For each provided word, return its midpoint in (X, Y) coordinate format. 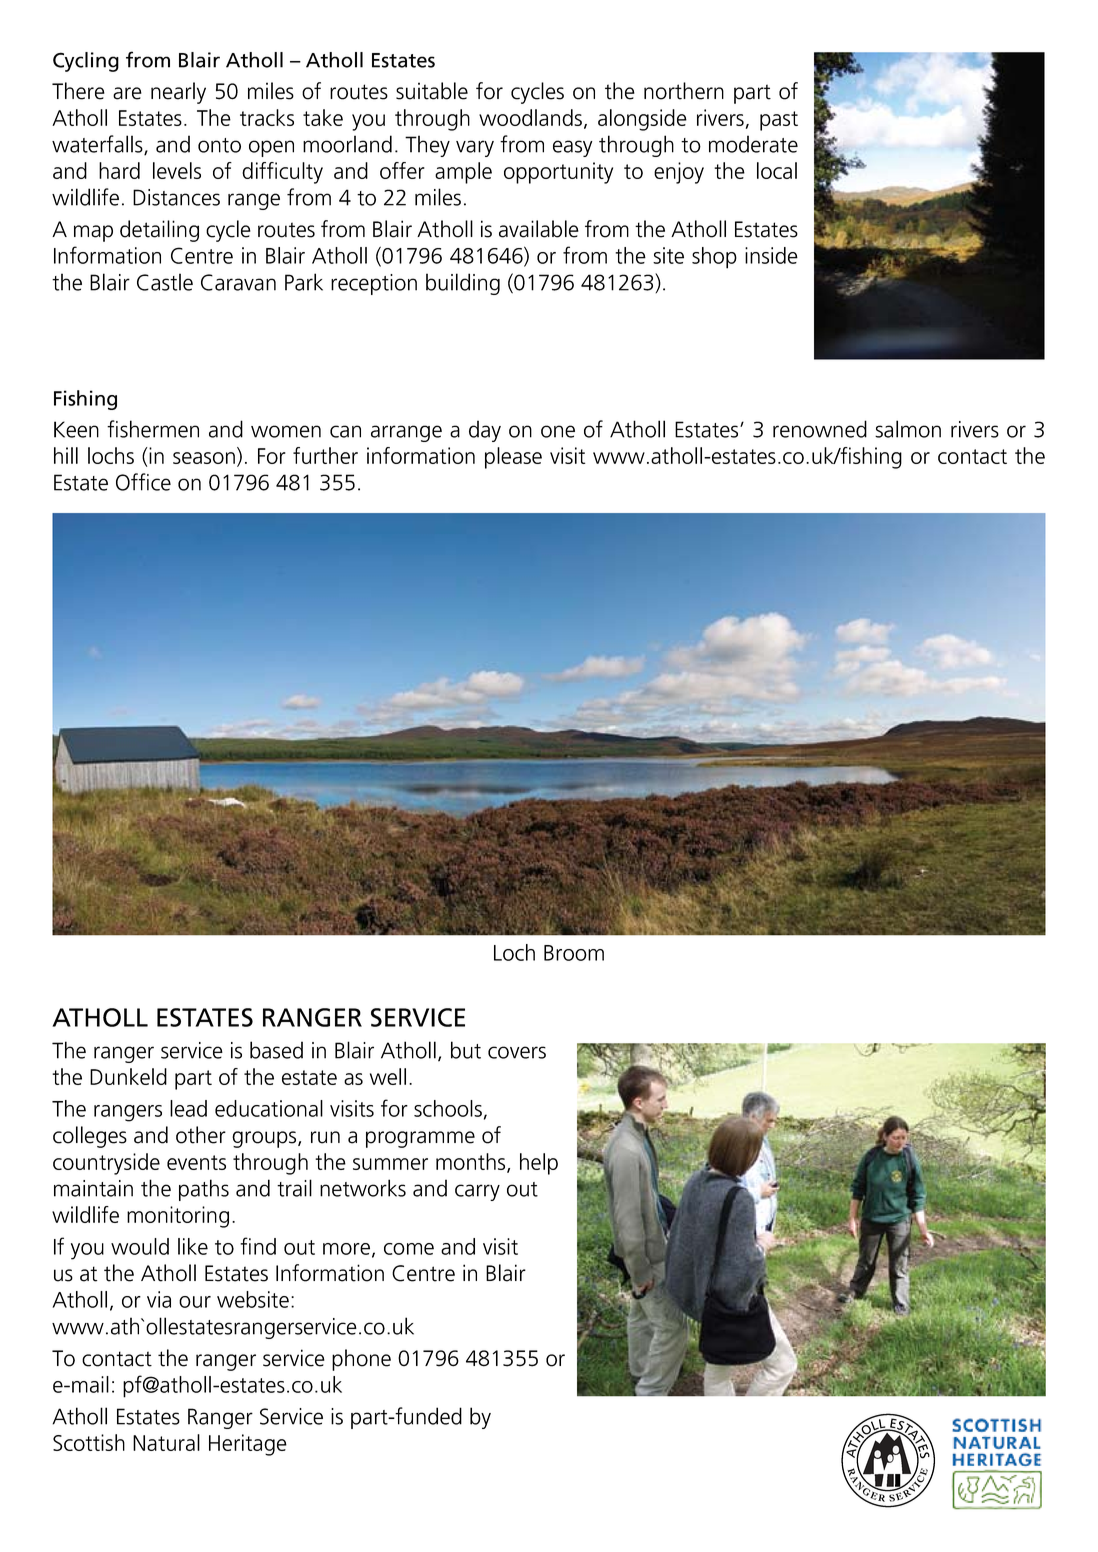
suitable (432, 91)
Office (143, 482)
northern (684, 91)
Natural (166, 1442)
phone (361, 1360)
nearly (178, 93)
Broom (574, 953)
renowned (820, 429)
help (539, 1164)
